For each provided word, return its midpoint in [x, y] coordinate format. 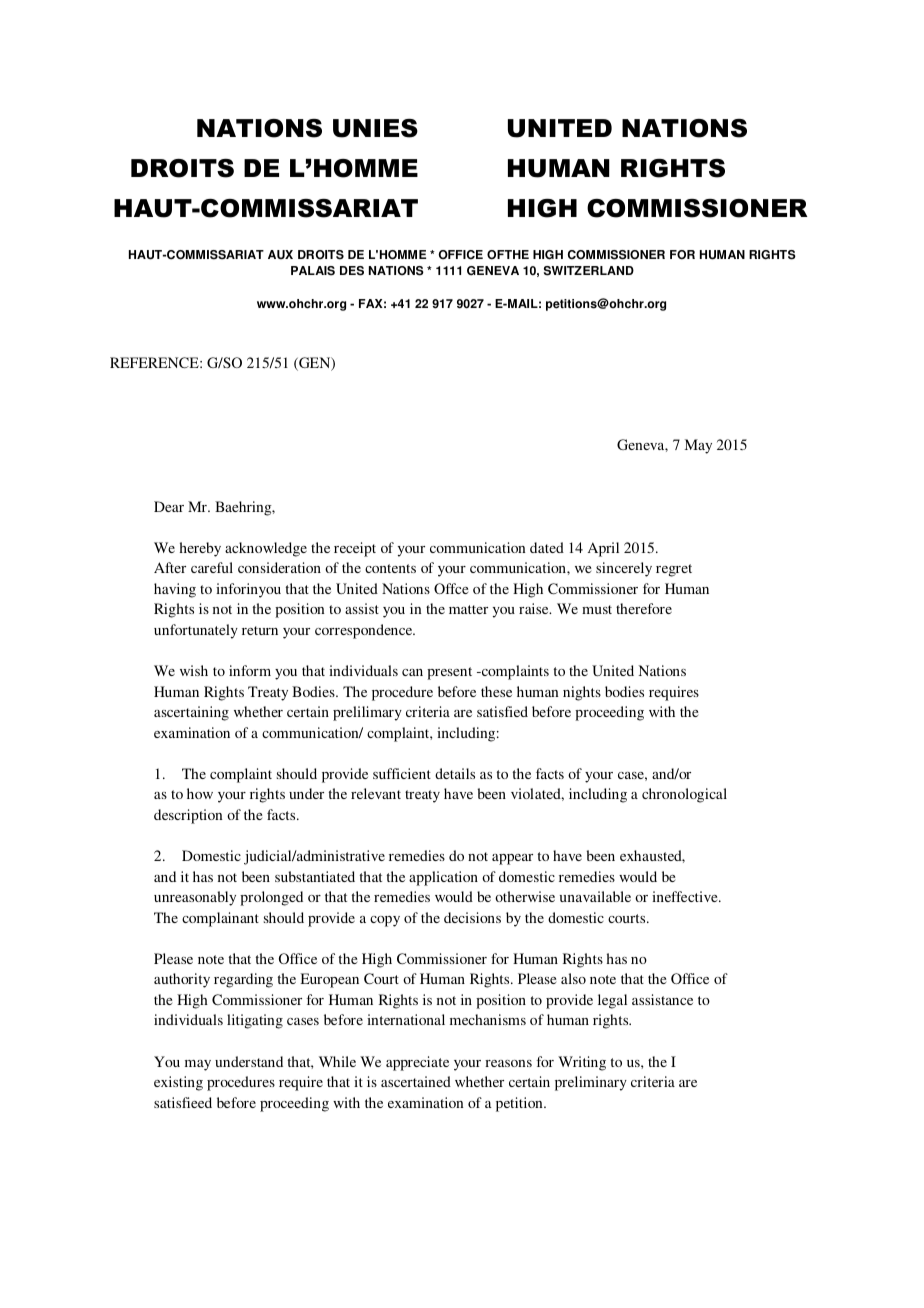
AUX [280, 255]
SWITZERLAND [589, 271]
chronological [684, 795]
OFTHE [508, 255]
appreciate [417, 1063]
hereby [200, 549]
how [200, 793]
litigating [255, 1021]
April [603, 549]
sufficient [402, 773]
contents [390, 568]
